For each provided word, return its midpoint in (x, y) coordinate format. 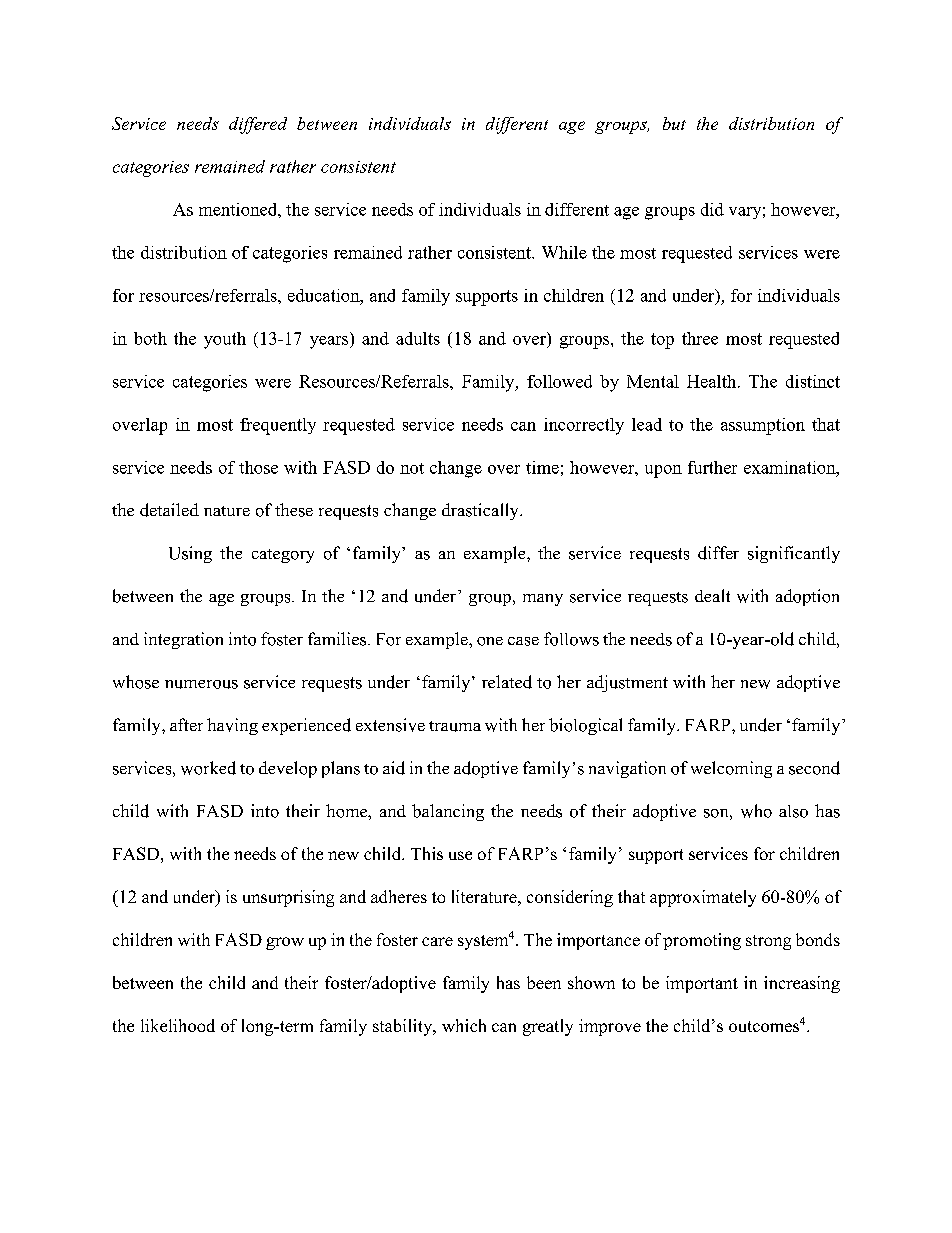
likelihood (178, 1025)
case (523, 641)
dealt (712, 595)
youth (225, 340)
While (564, 252)
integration (183, 640)
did (712, 209)
